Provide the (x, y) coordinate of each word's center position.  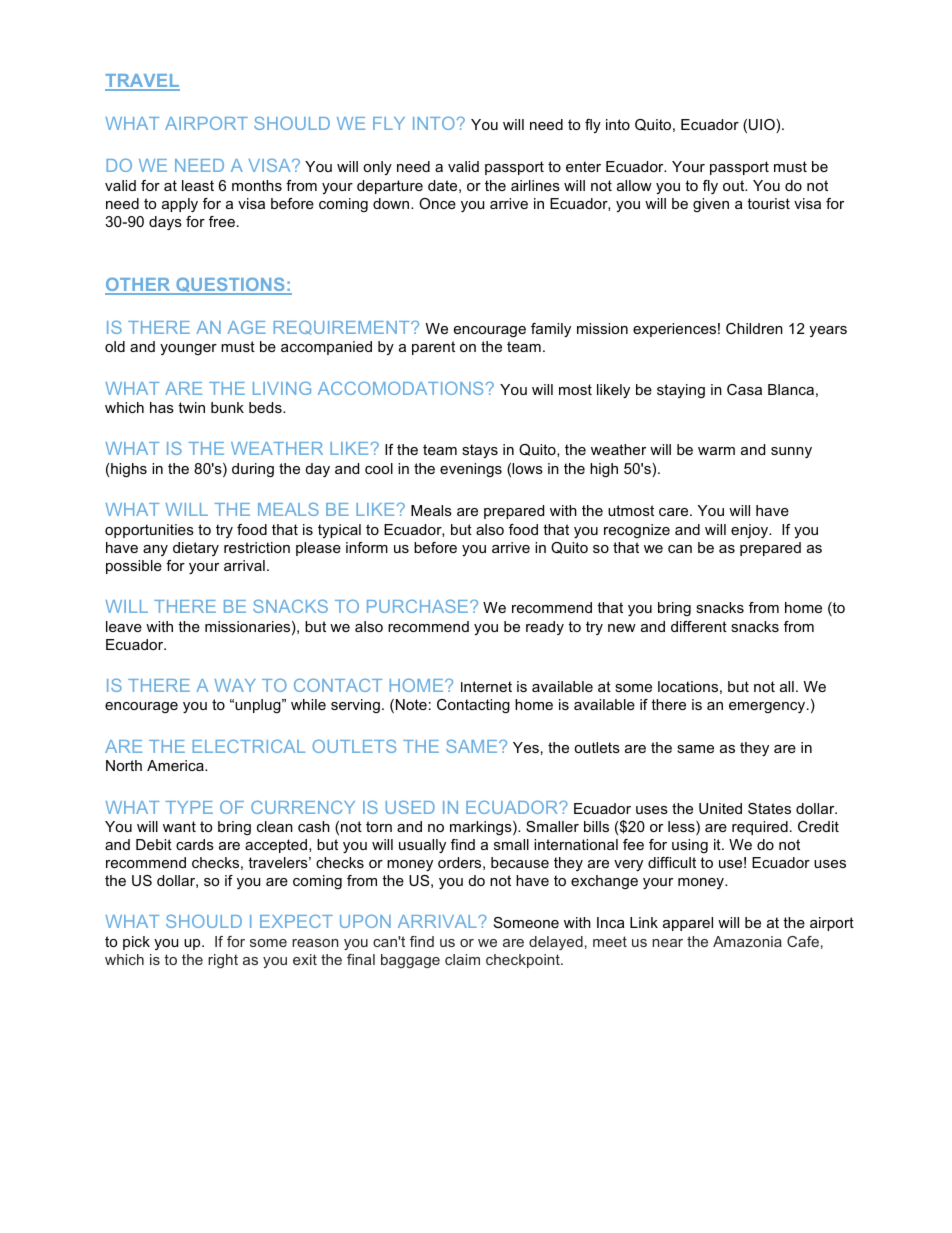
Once (437, 203)
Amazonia (747, 941)
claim (462, 959)
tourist (768, 203)
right (223, 961)
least (198, 185)
